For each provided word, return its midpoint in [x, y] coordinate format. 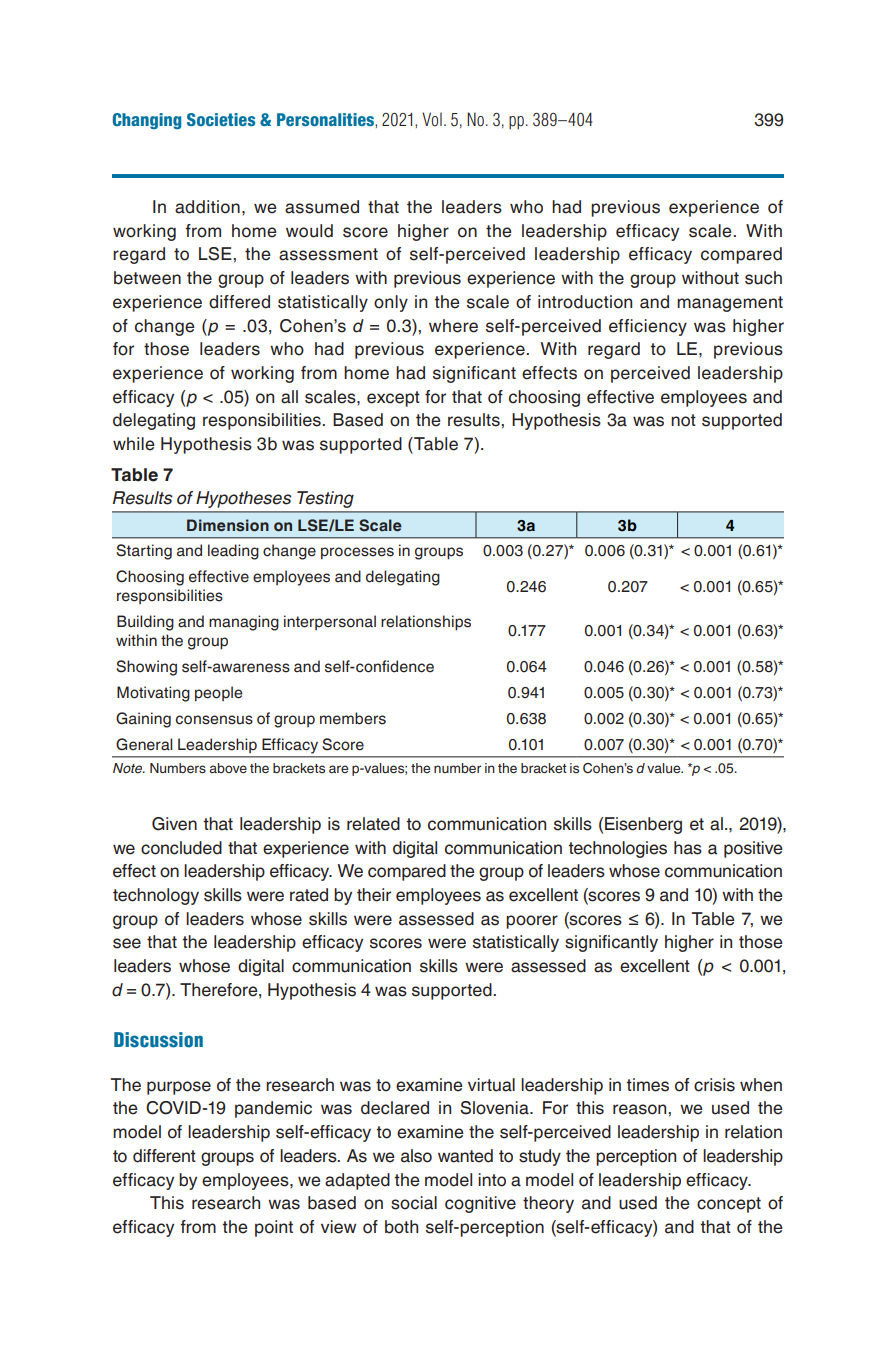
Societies [221, 119]
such [763, 278]
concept [729, 1205]
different [164, 1156]
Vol [432, 119]
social [414, 1203]
